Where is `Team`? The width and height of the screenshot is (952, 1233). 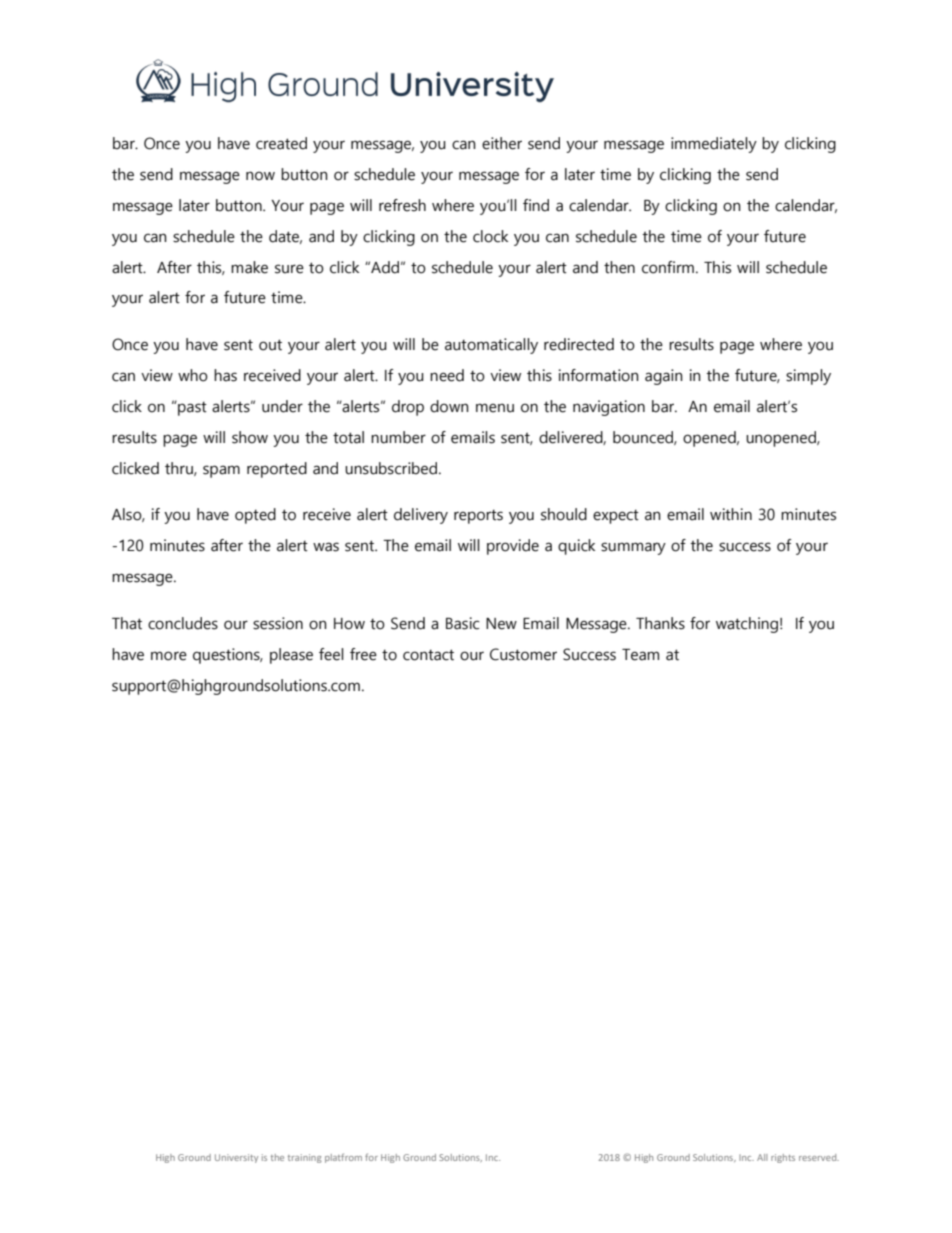
Team is located at coordinates (640, 655).
